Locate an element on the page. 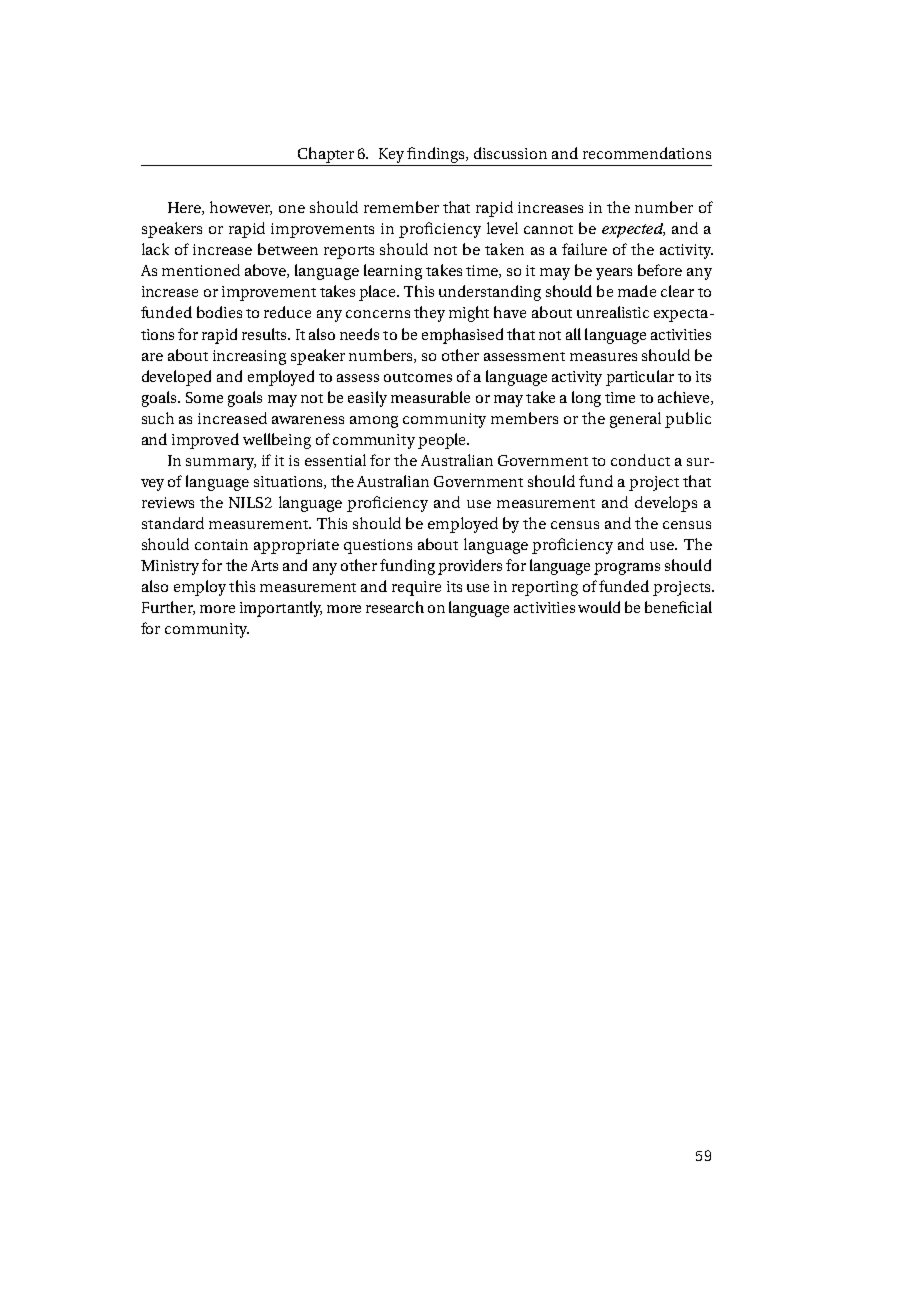  Further is located at coordinates (168, 608).
